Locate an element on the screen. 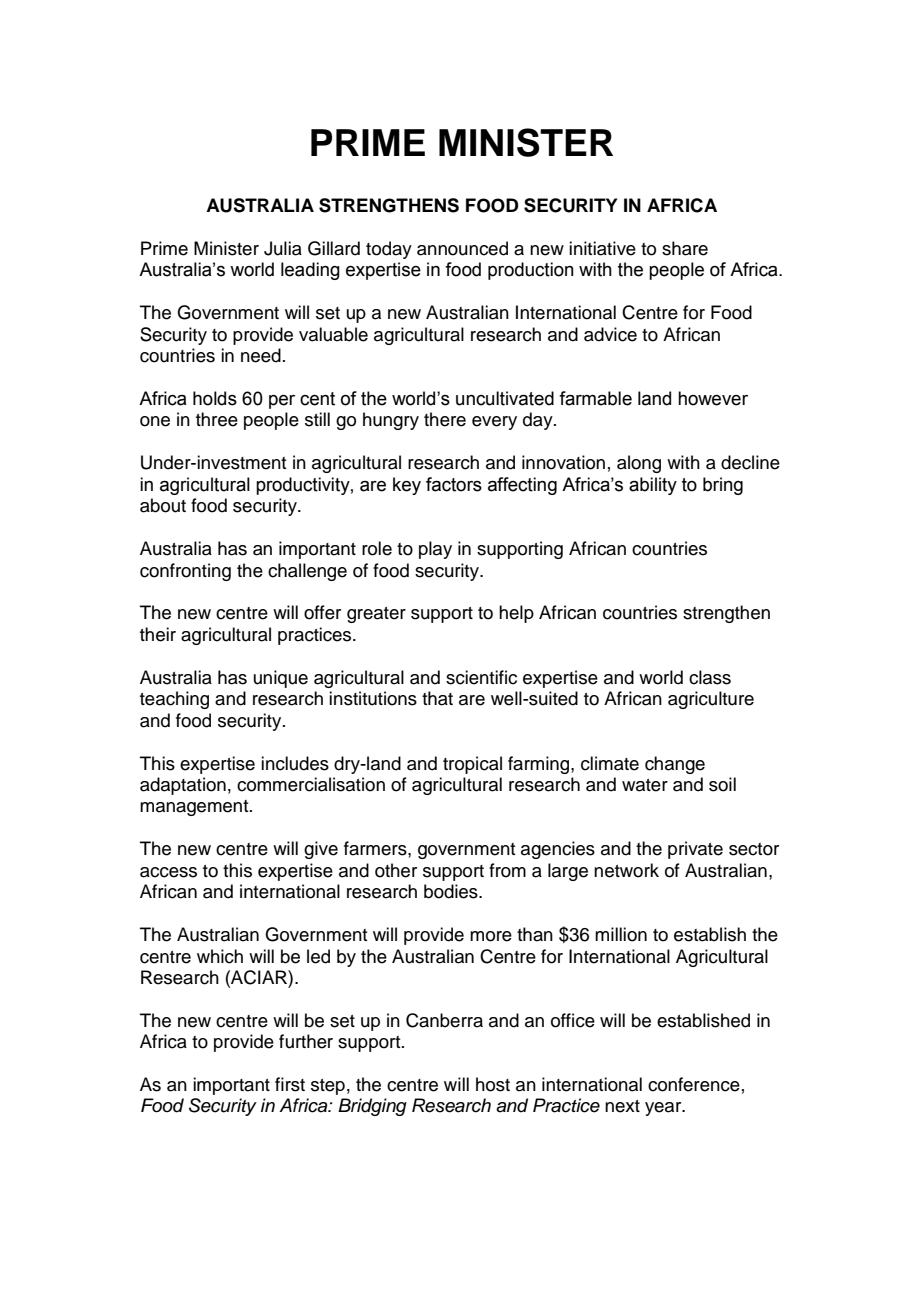 The width and height of the screenshot is (924, 1308). Julia is located at coordinates (283, 248).
